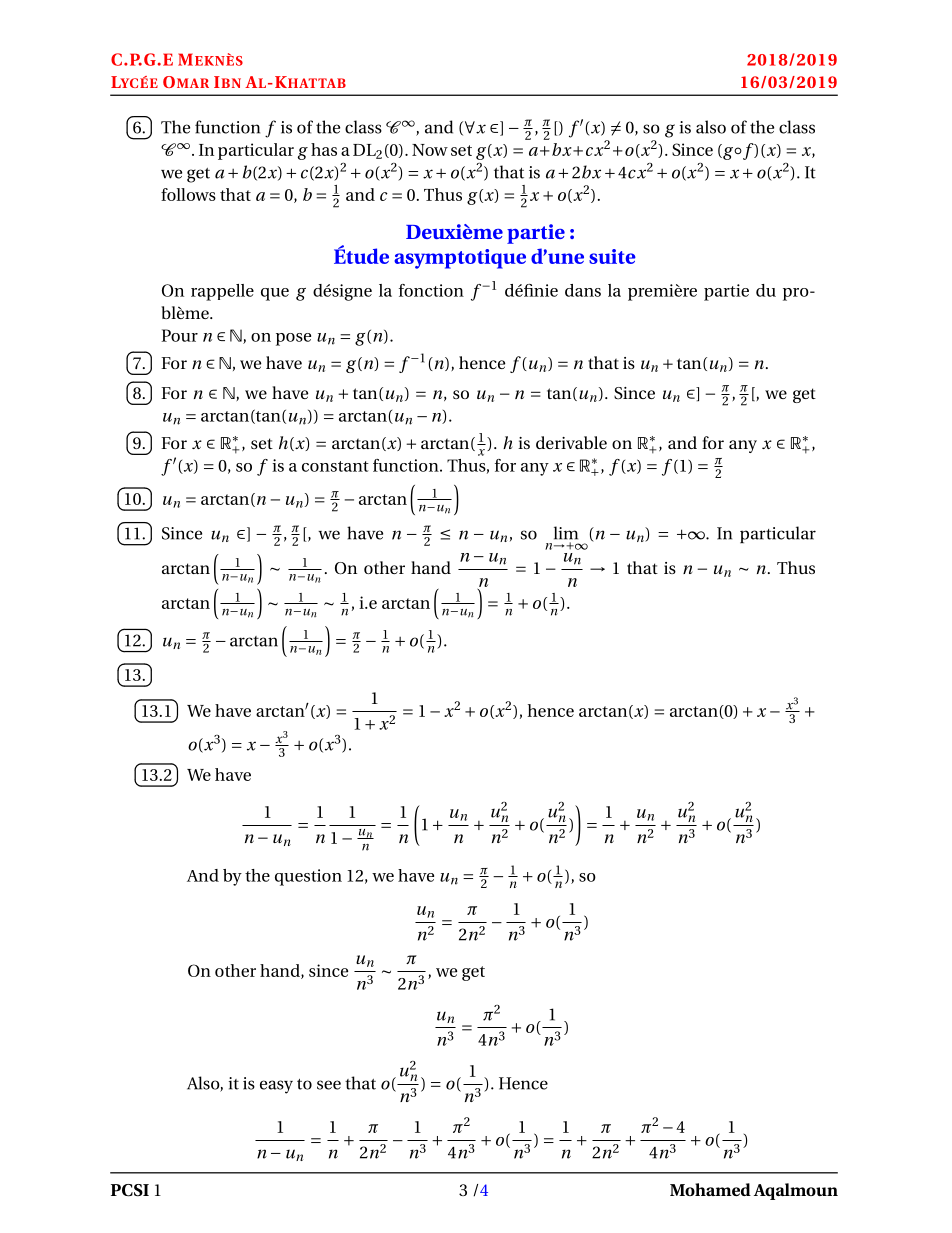 Image resolution: width=952 pixels, height=1233 pixels. Describe the element at coordinates (308, 877) in the screenshot. I see `question` at that location.
